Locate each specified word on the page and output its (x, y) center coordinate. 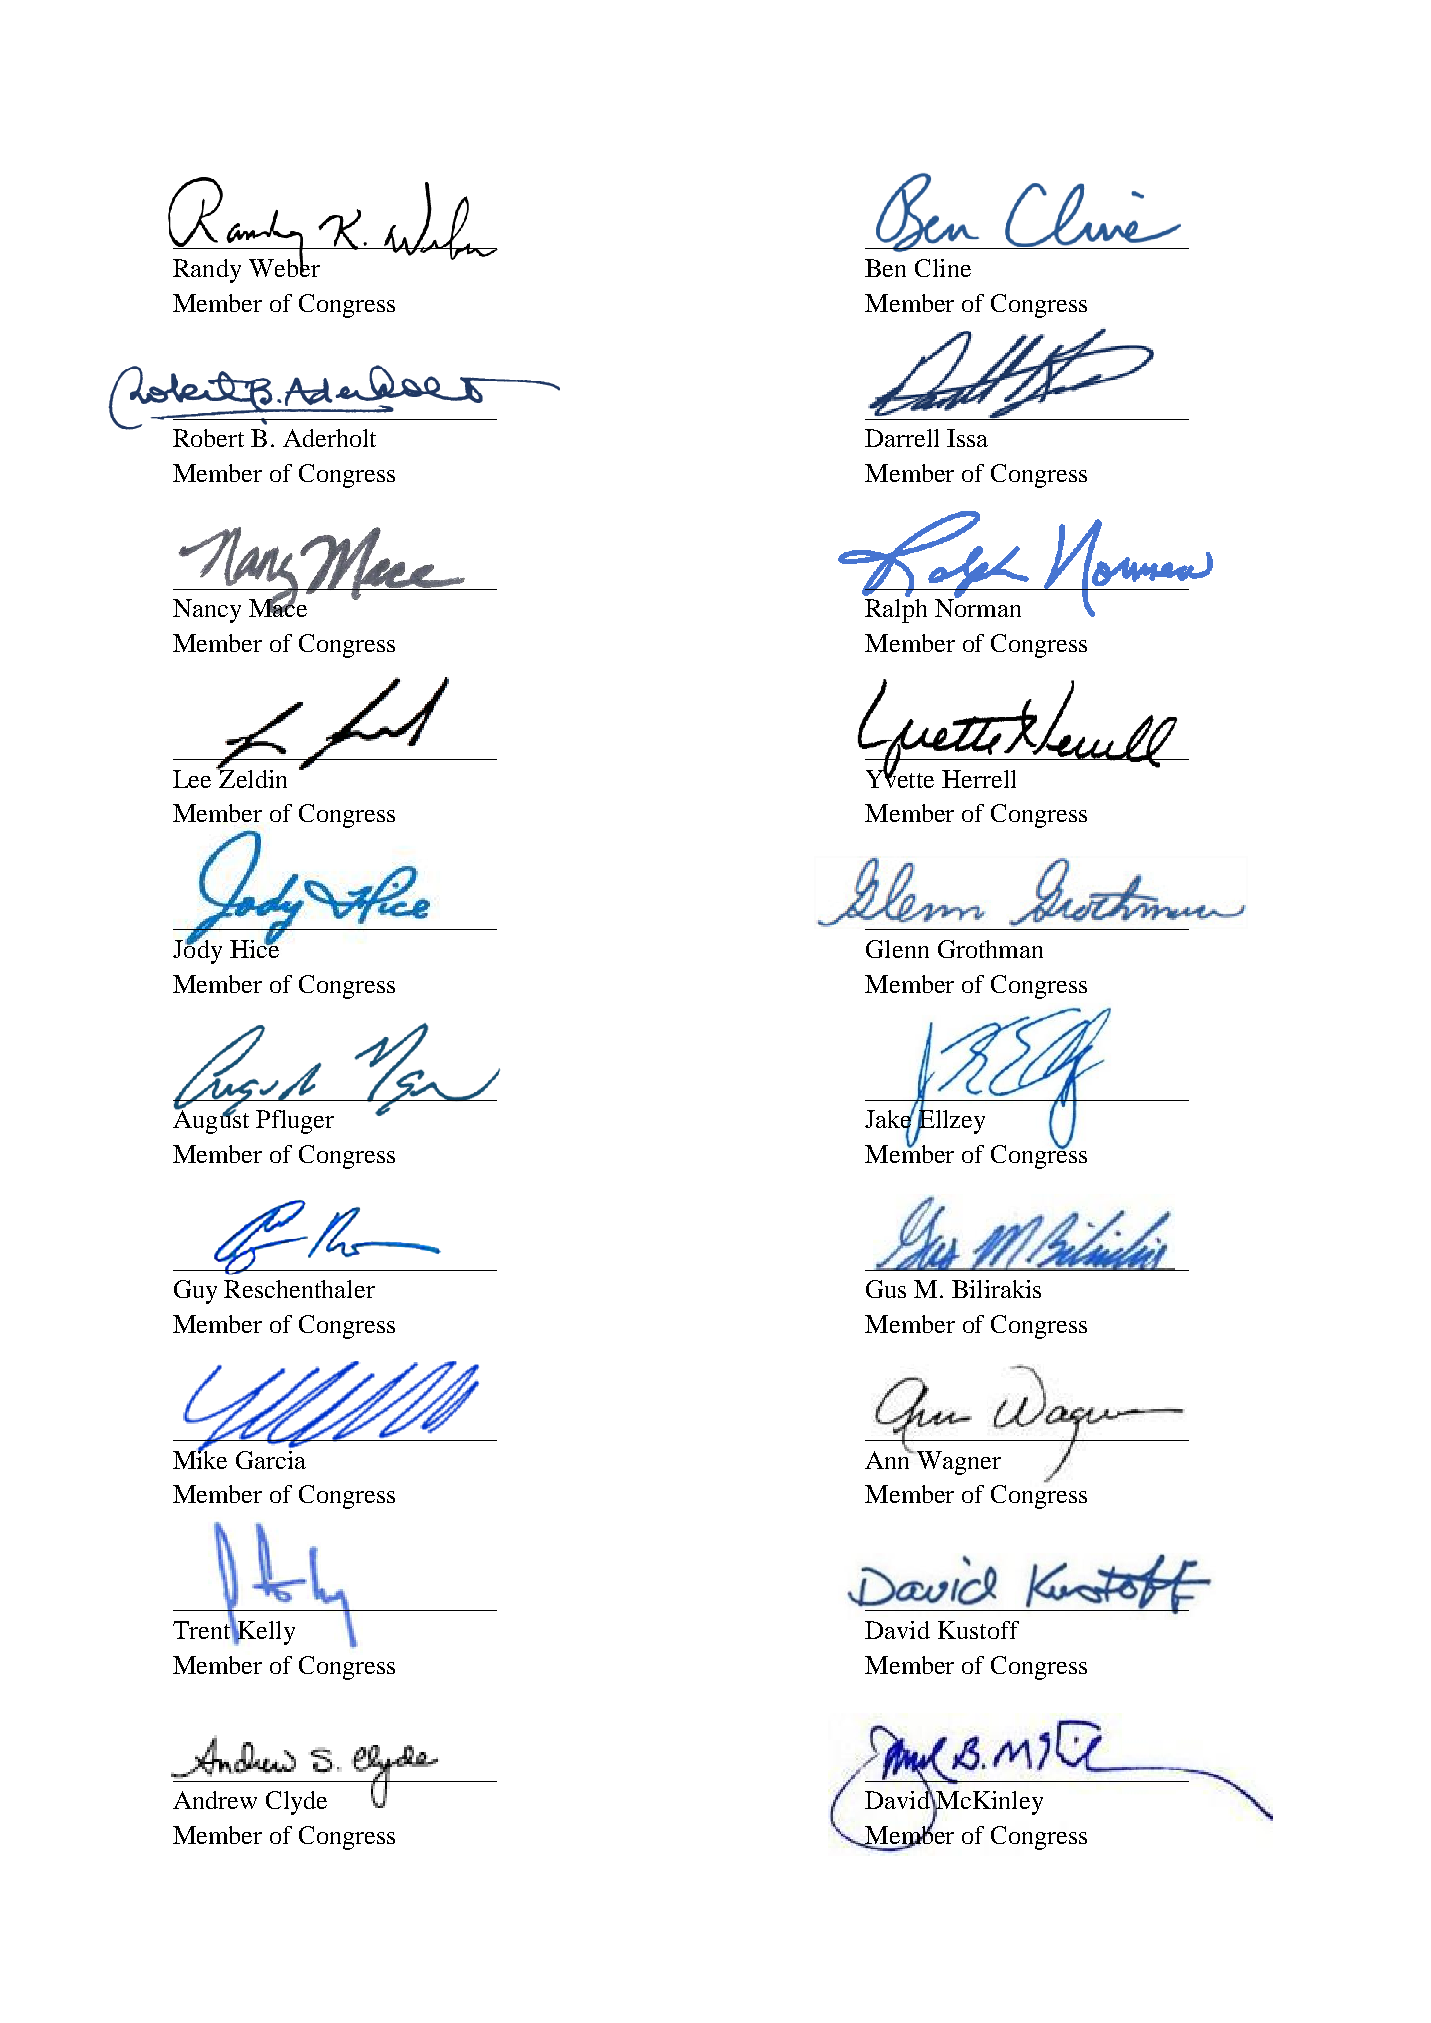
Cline (943, 268)
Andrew (215, 1800)
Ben (885, 268)
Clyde (296, 1803)
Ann (889, 1458)
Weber (284, 266)
